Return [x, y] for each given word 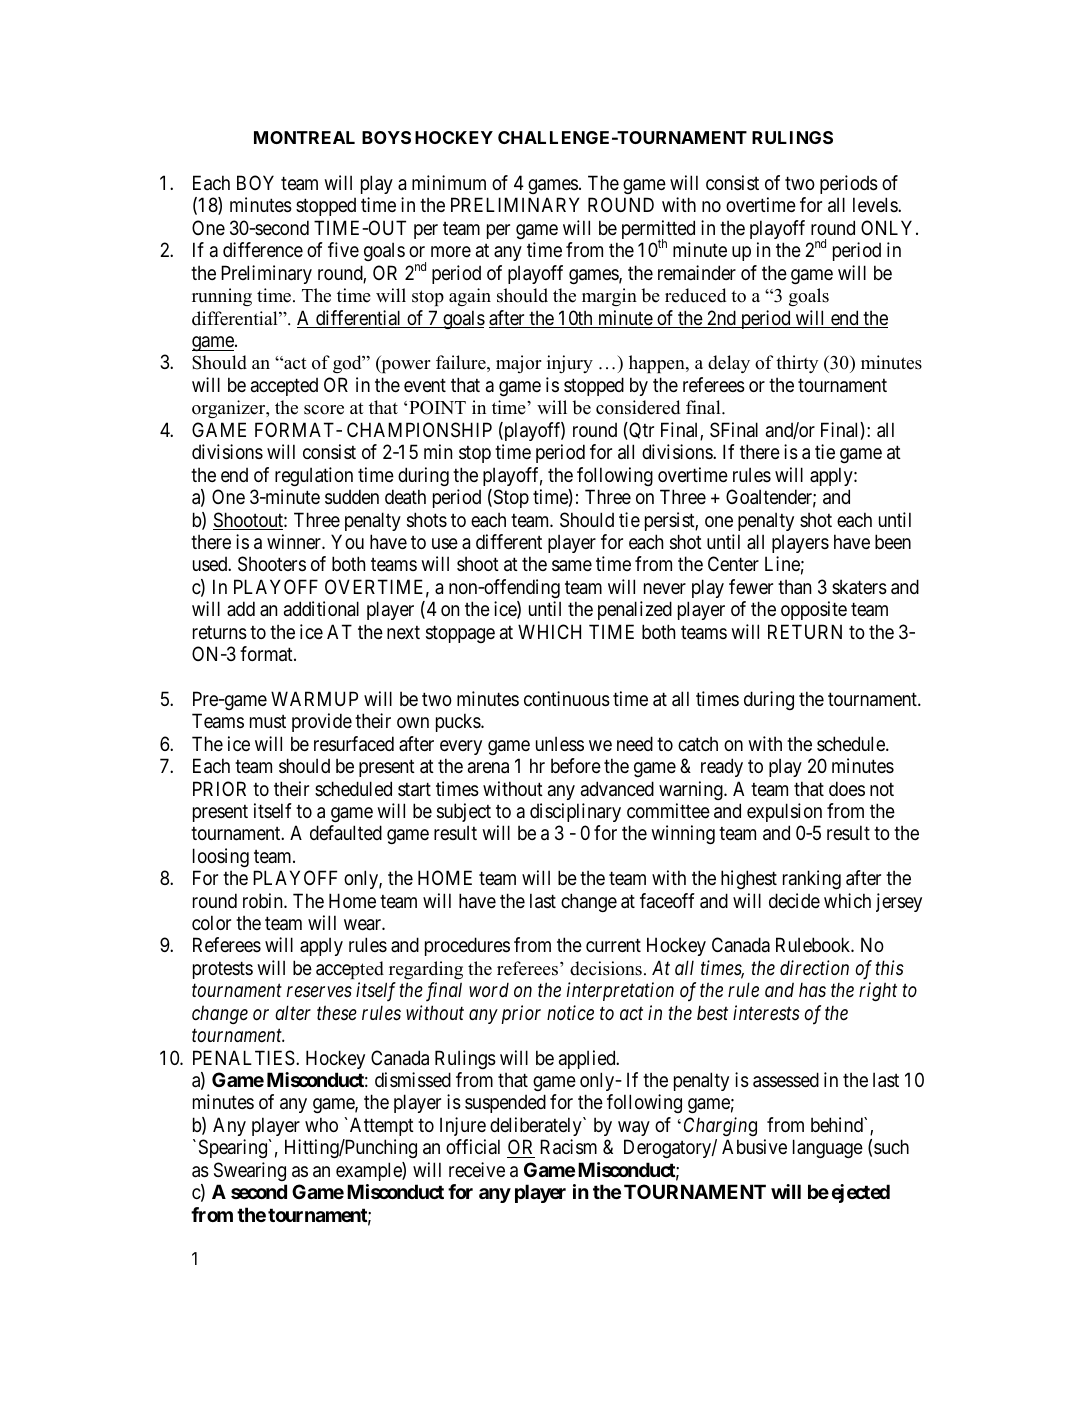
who [321, 1124]
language [828, 1148]
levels [876, 204]
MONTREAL [304, 137]
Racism [568, 1147]
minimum [449, 182]
